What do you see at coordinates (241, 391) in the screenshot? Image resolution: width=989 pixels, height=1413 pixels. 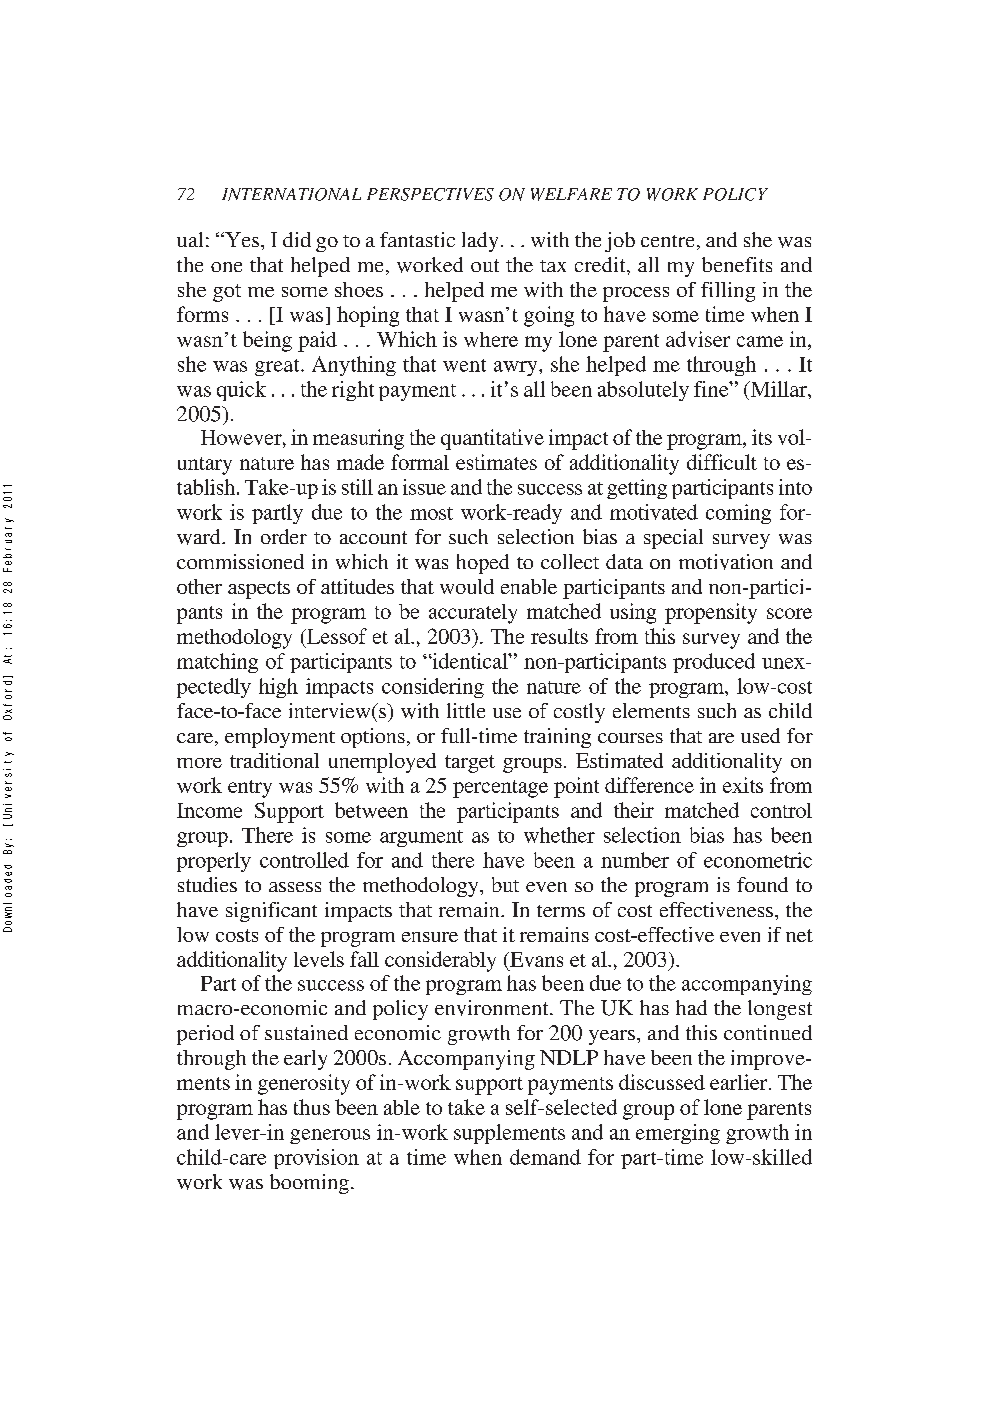 I see `quick` at bounding box center [241, 391].
